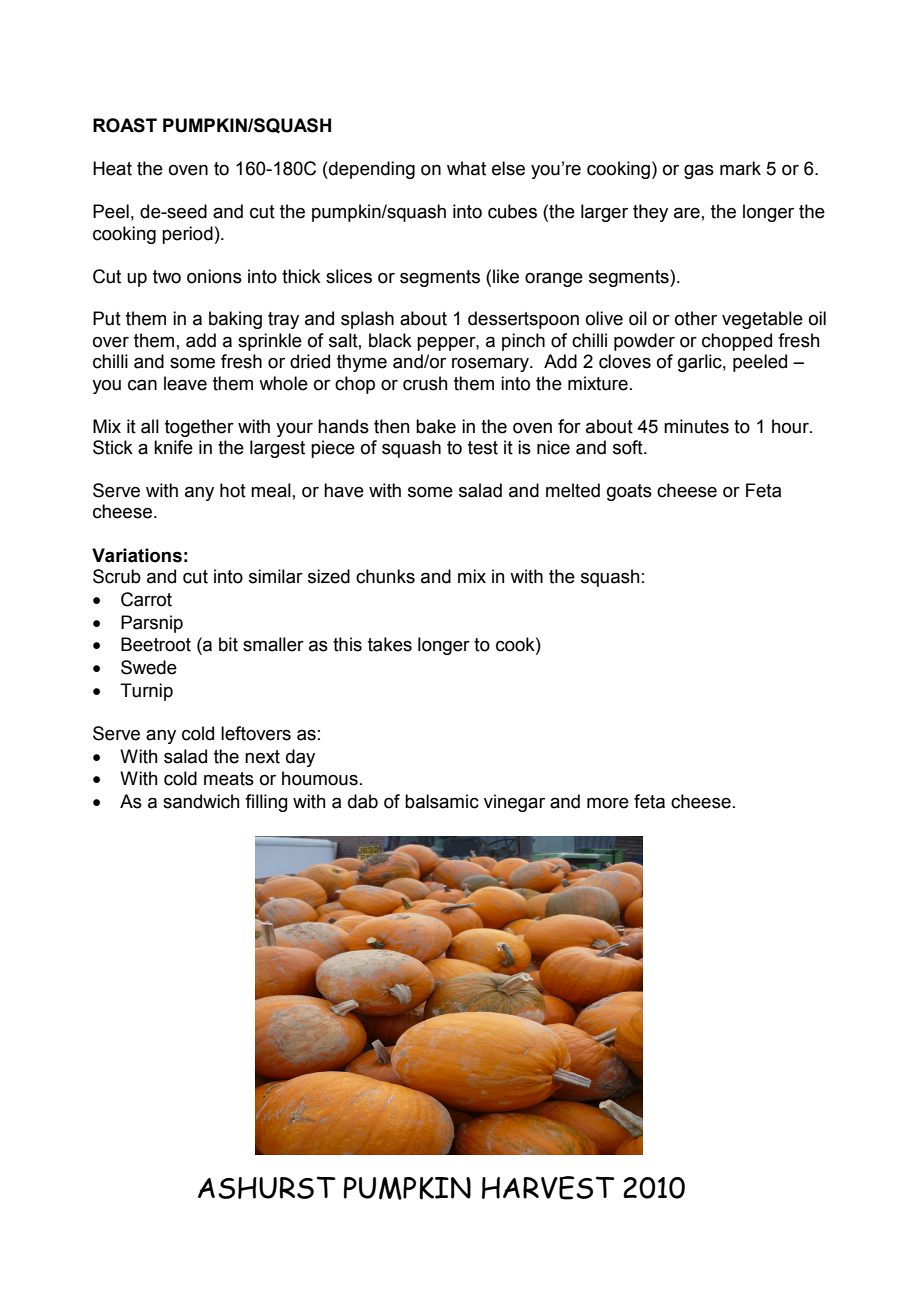 The image size is (924, 1308). What do you see at coordinates (483, 448) in the screenshot?
I see `test` at bounding box center [483, 448].
